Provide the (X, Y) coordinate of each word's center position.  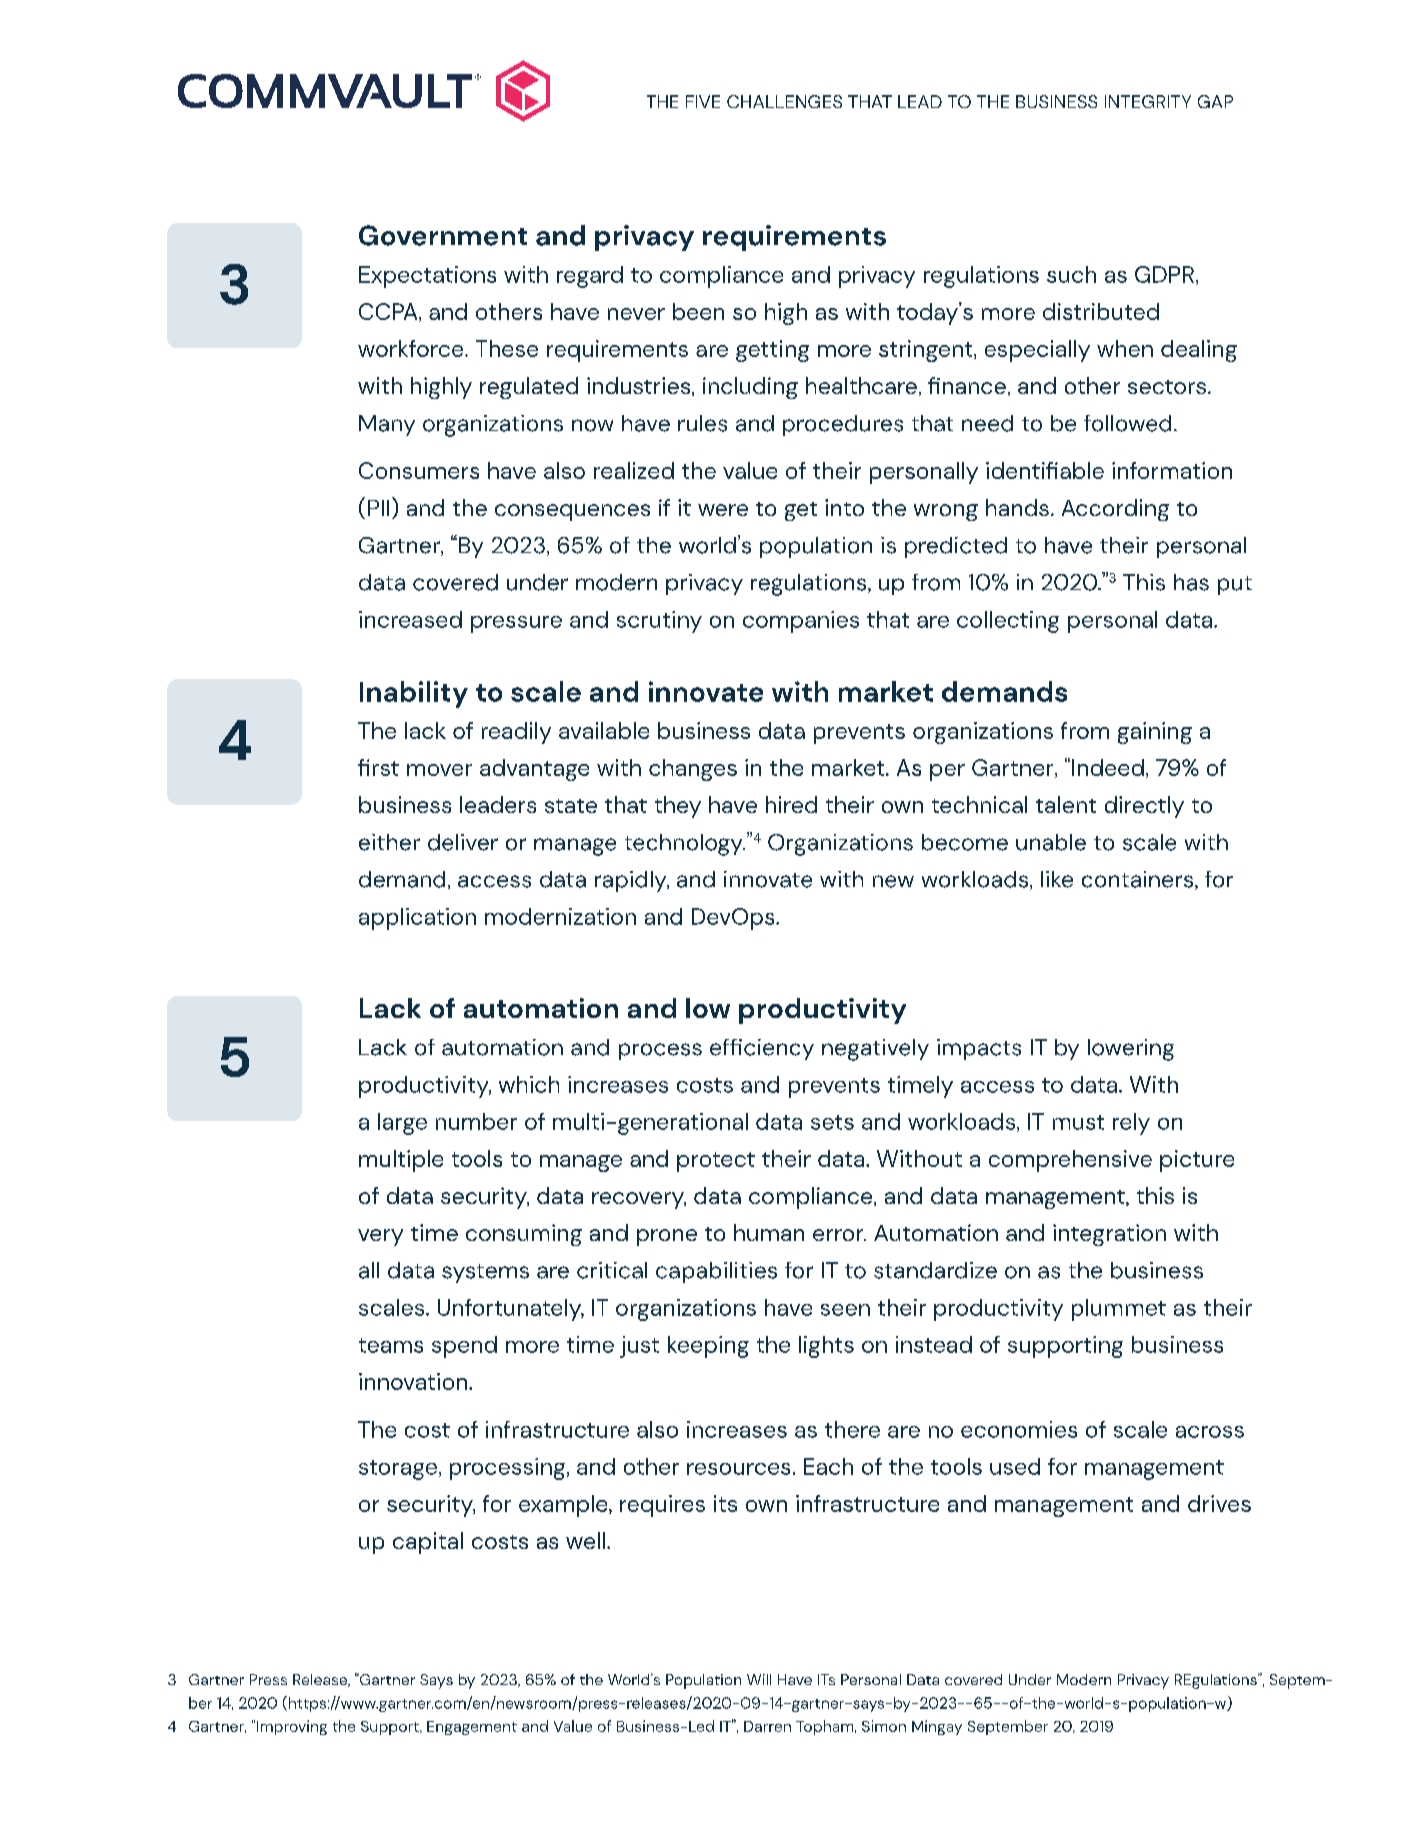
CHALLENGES (784, 101)
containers (1139, 880)
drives (1219, 1503)
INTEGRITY (1148, 101)
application (417, 919)
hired (791, 804)
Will (759, 1679)
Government (443, 235)
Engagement (472, 1728)
